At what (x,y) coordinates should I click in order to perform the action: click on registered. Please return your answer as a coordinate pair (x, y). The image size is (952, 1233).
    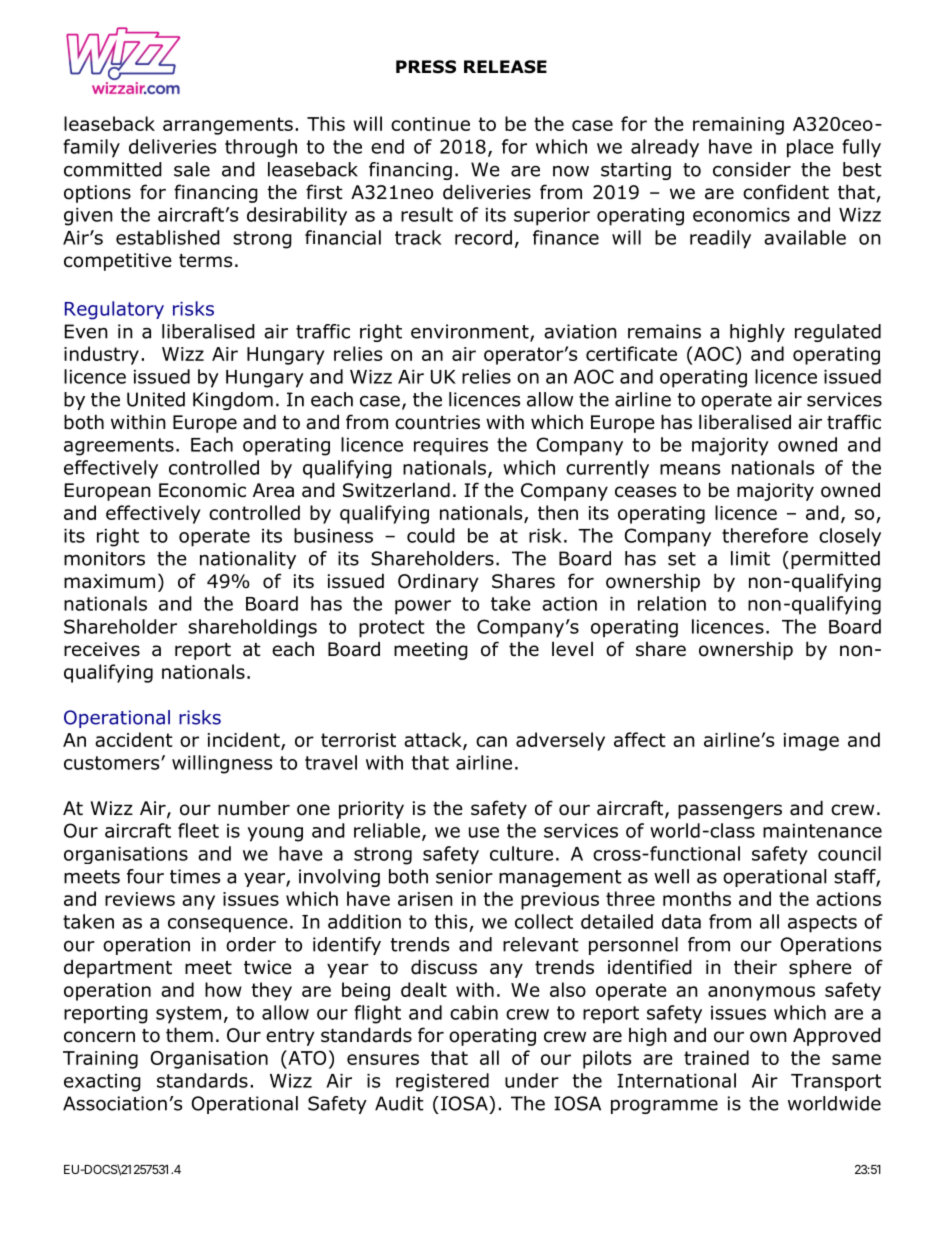
    Looking at the image, I should click on (442, 1082).
